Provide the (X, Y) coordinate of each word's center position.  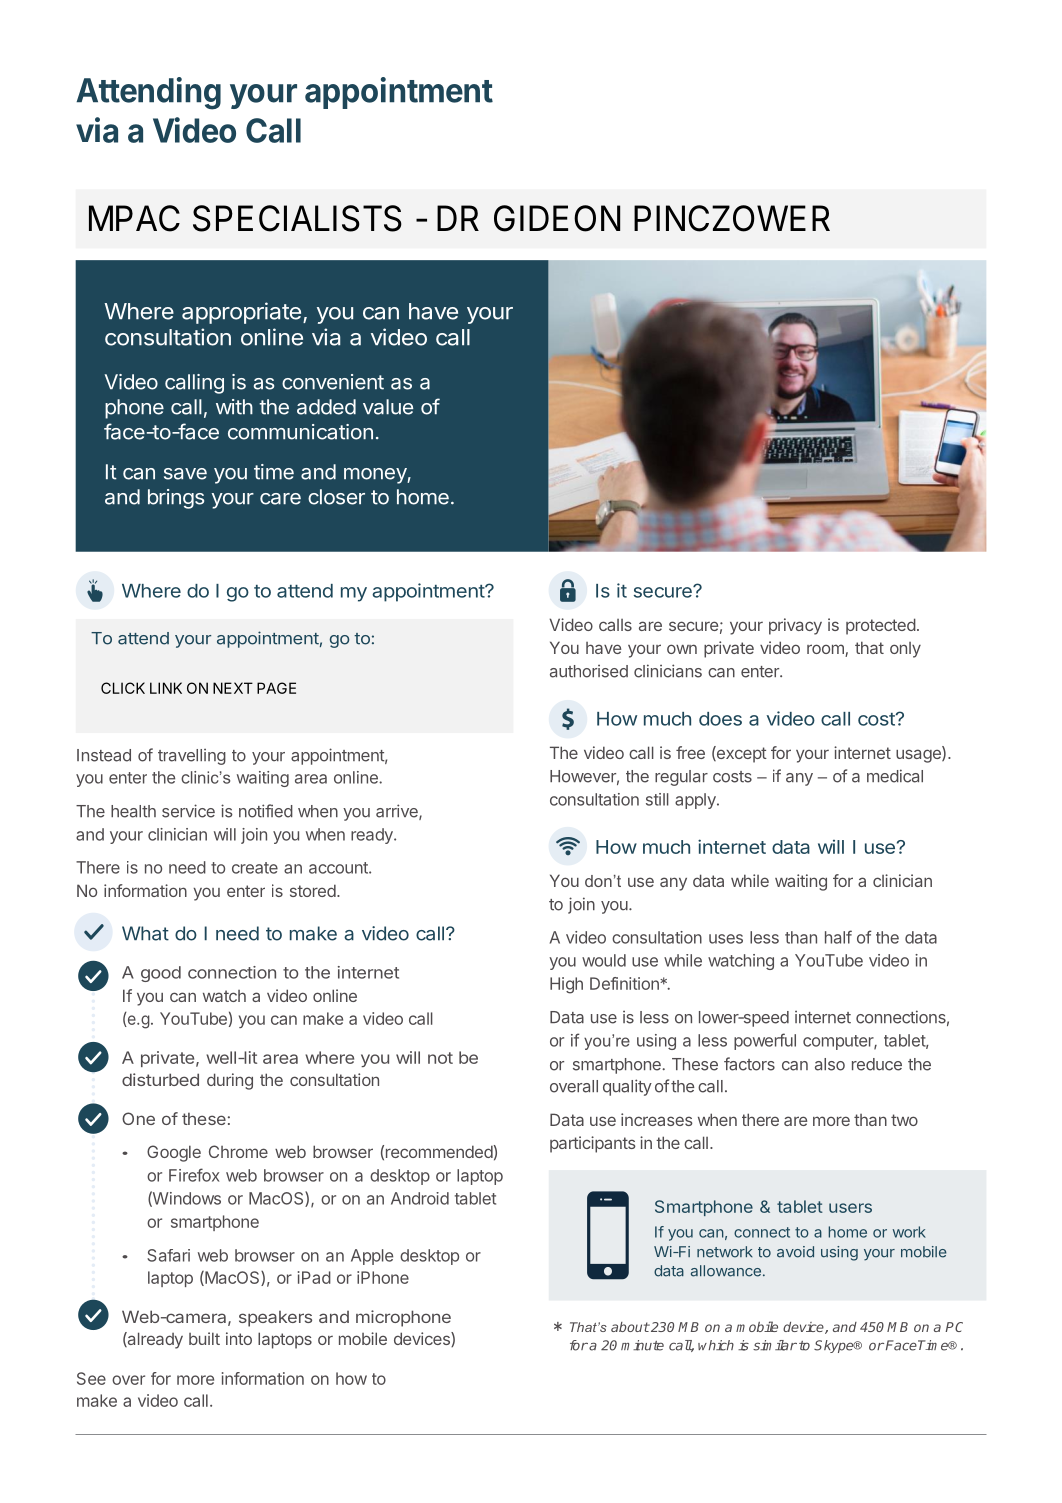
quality (627, 1087)
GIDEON (557, 218)
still (657, 799)
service (188, 811)
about (630, 1327)
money (376, 476)
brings (176, 499)
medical (895, 776)
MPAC (134, 218)
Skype (835, 1346)
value (388, 407)
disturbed (160, 1079)
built (204, 1338)
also (830, 1064)
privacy (795, 626)
